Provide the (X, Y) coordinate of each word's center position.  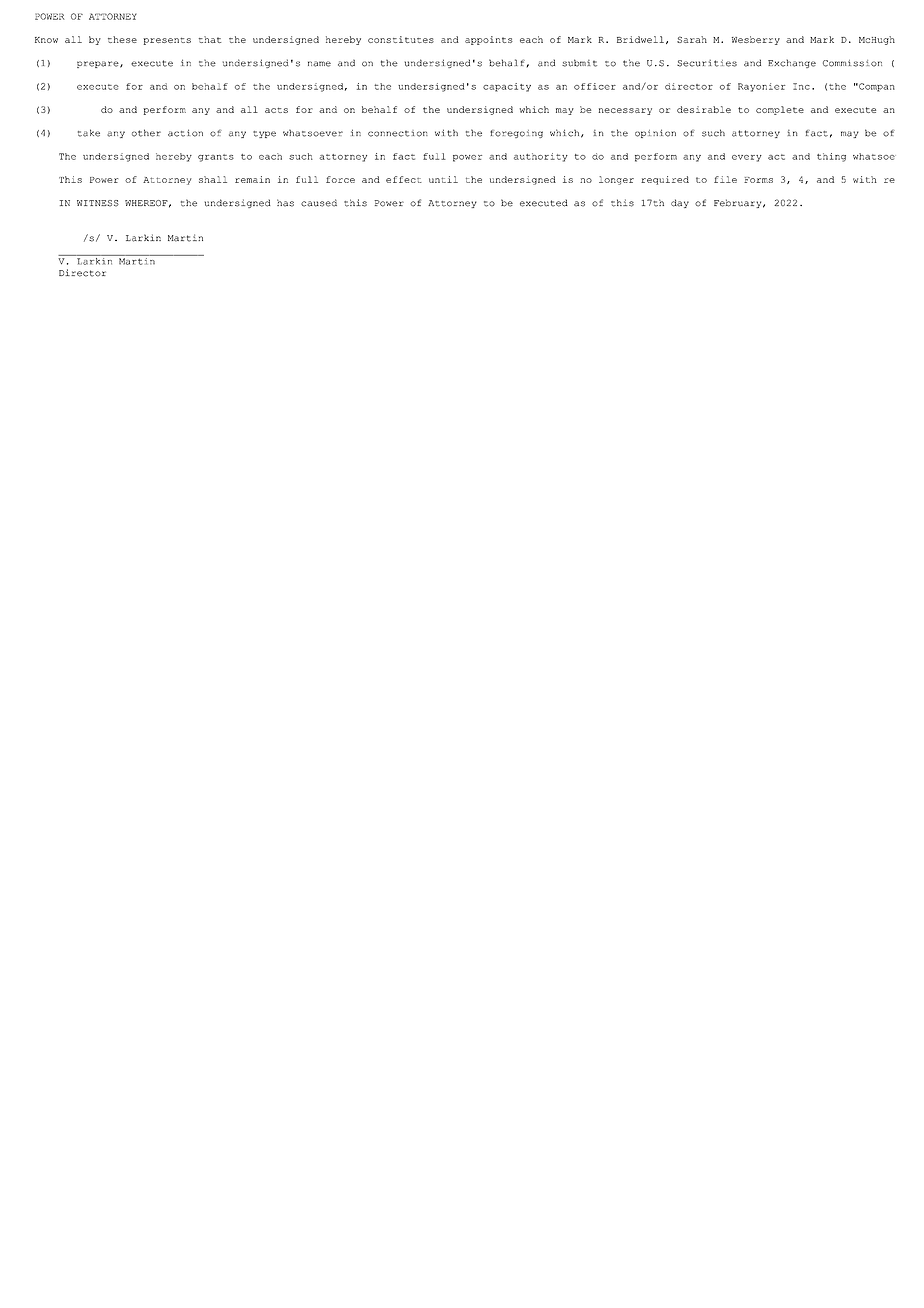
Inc (801, 86)
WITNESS (98, 203)
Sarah (692, 39)
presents (167, 41)
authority (541, 157)
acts (276, 110)
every (747, 158)
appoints (489, 40)
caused (319, 203)
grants (216, 158)
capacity (507, 87)
